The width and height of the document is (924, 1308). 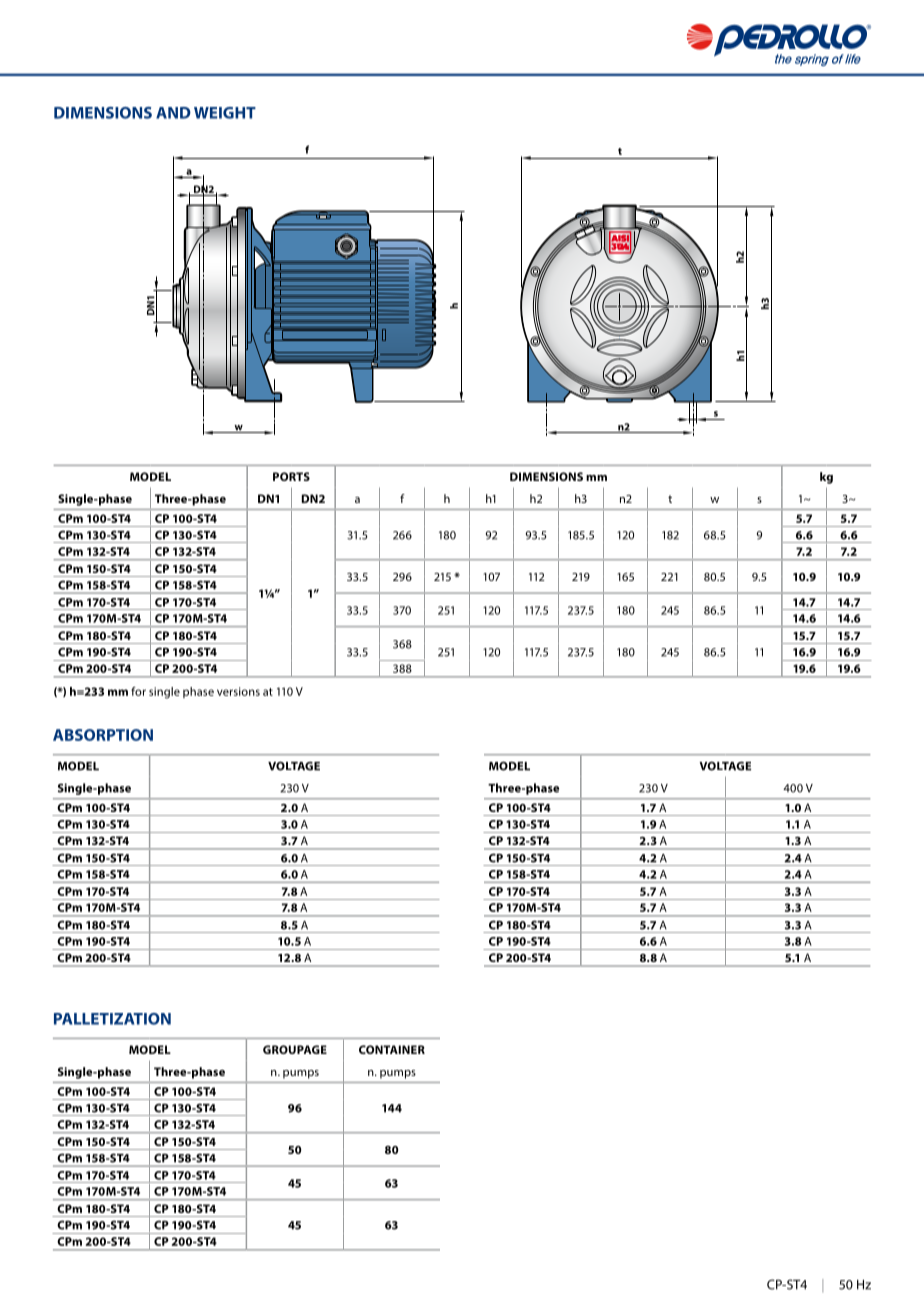 I want to click on AND, so click(x=173, y=113).
